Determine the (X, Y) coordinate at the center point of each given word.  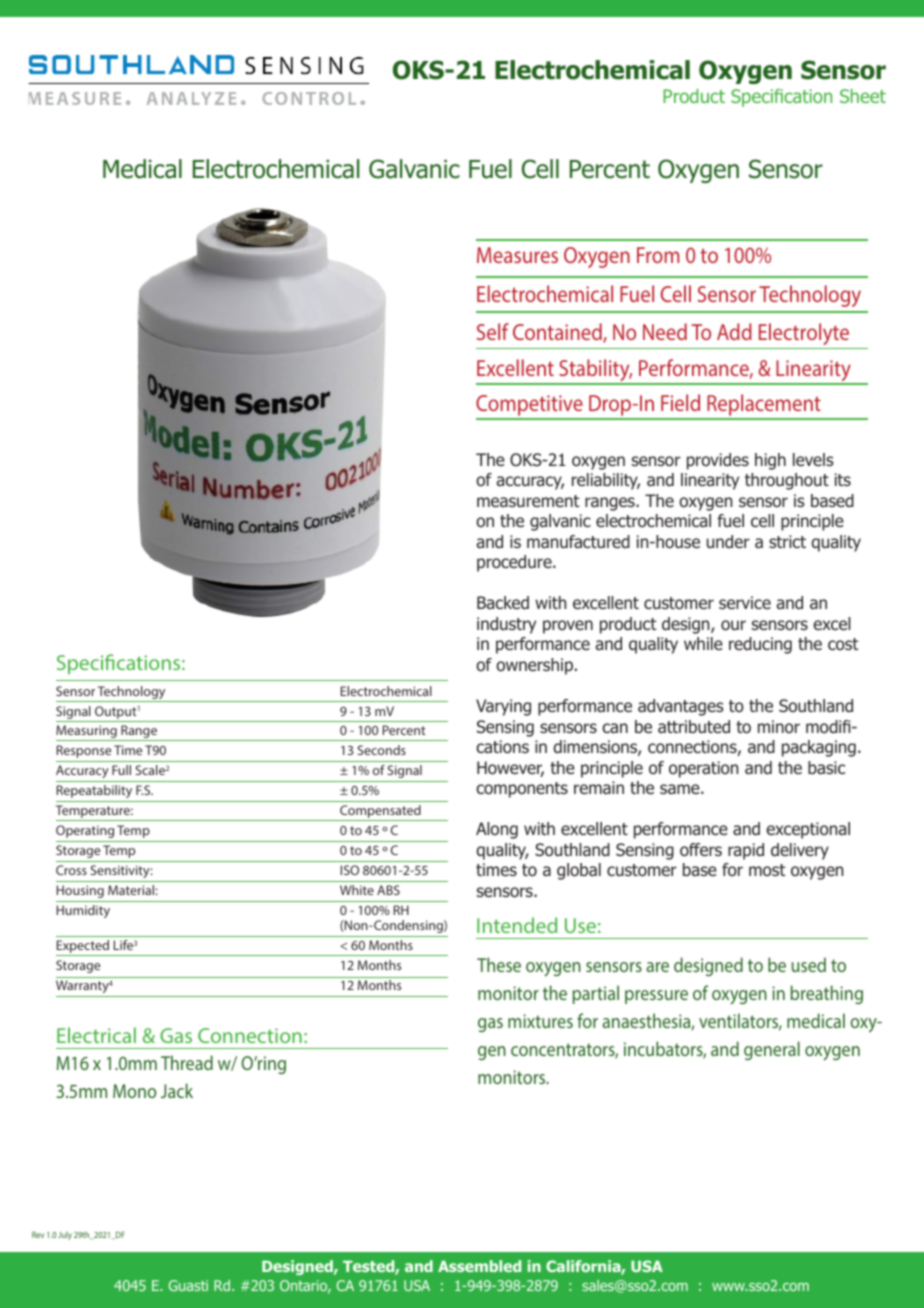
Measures (517, 255)
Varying (503, 707)
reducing (760, 645)
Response (84, 751)
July (65, 1235)
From (658, 255)
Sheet (863, 96)
